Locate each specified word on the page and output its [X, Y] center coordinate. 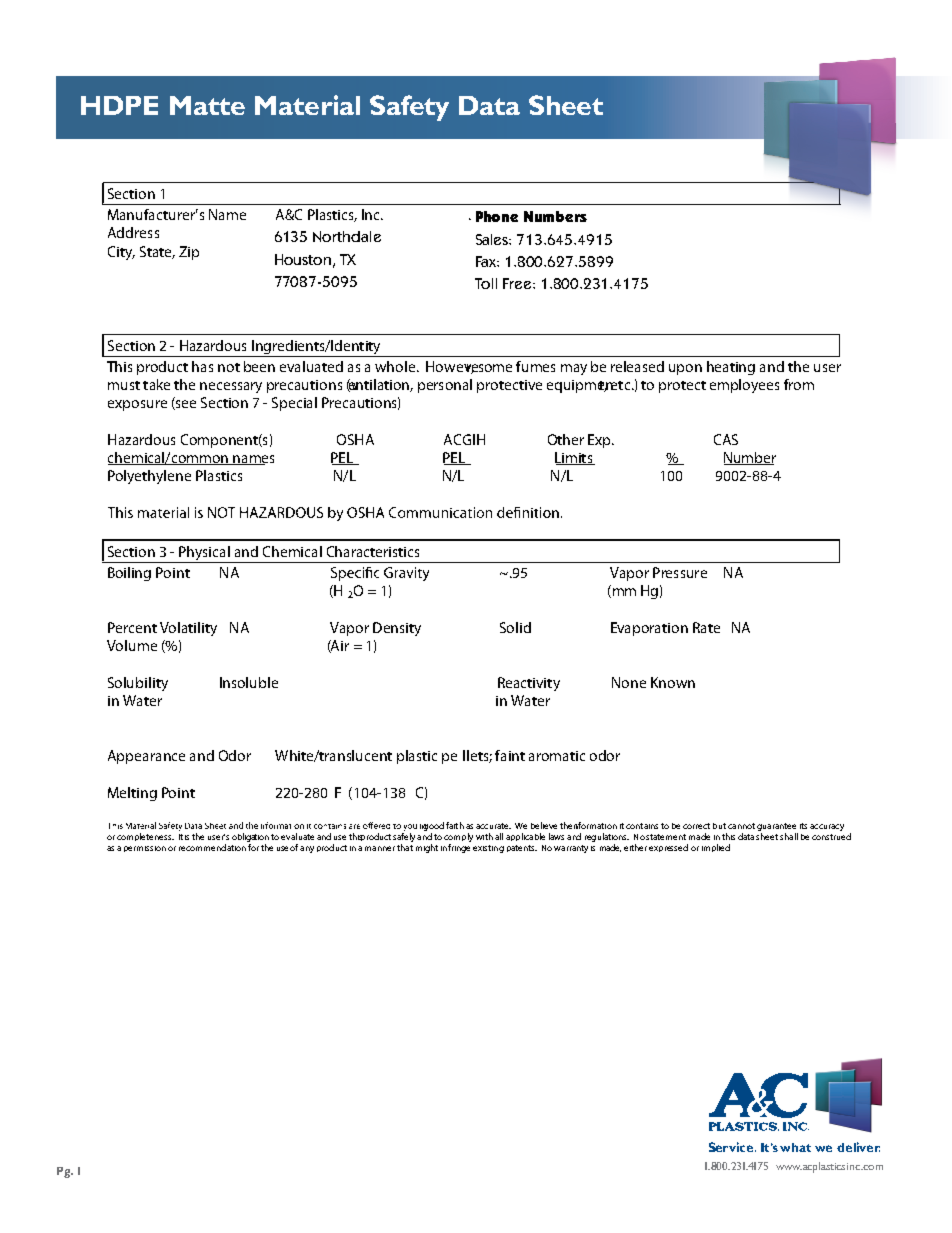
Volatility [188, 629]
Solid [515, 627]
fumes [535, 366]
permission [145, 849]
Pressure [680, 572]
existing [488, 849]
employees [744, 386]
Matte [207, 105]
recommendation [212, 847]
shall [789, 836]
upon [685, 369]
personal [445, 386]
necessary [231, 387]
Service [732, 1147]
